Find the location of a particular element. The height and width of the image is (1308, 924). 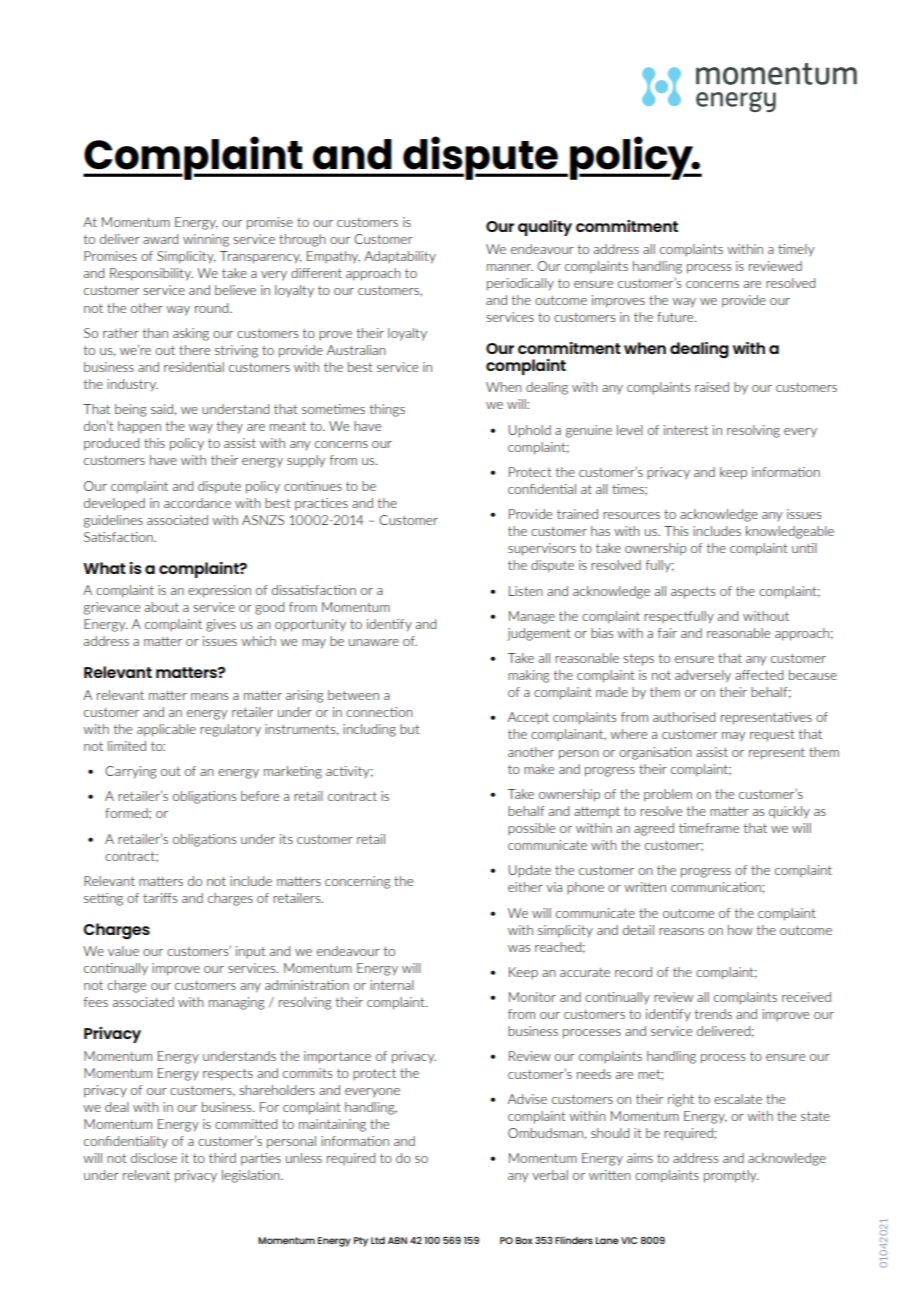

communication is located at coordinates (717, 887).
